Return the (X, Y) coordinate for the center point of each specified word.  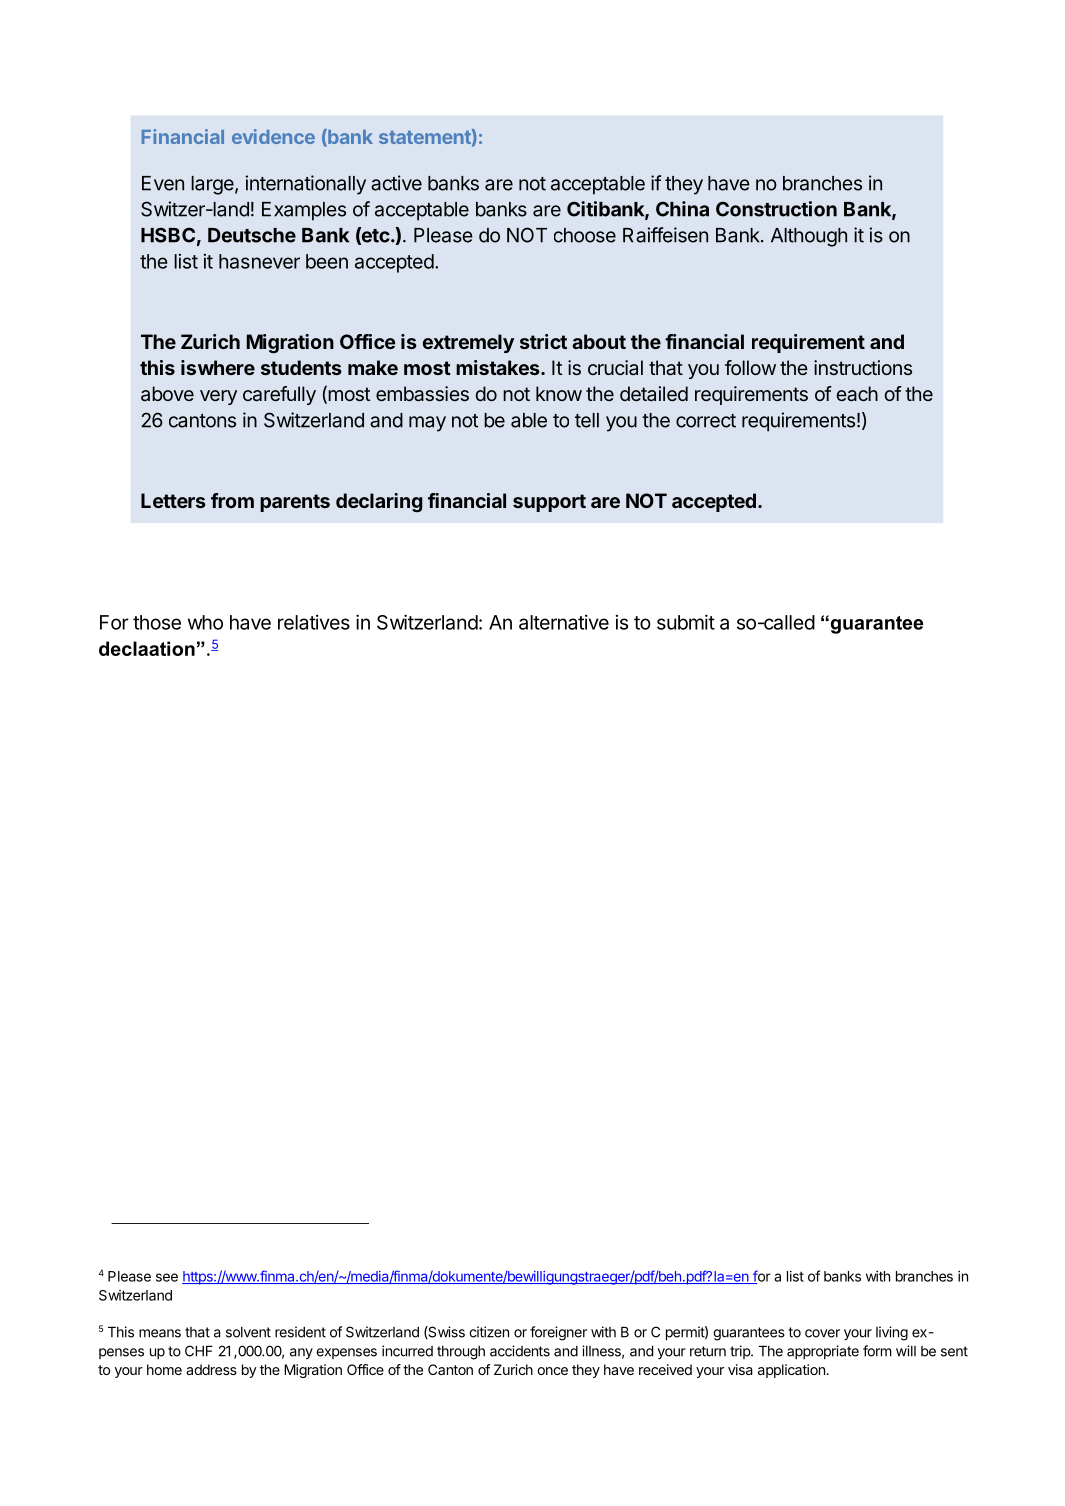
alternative (564, 622)
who (205, 622)
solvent (248, 1332)
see (167, 1277)
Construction (776, 209)
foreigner (558, 1333)
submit (686, 622)
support (549, 503)
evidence (273, 136)
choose (585, 235)
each (857, 393)
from (232, 500)
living (892, 1333)
